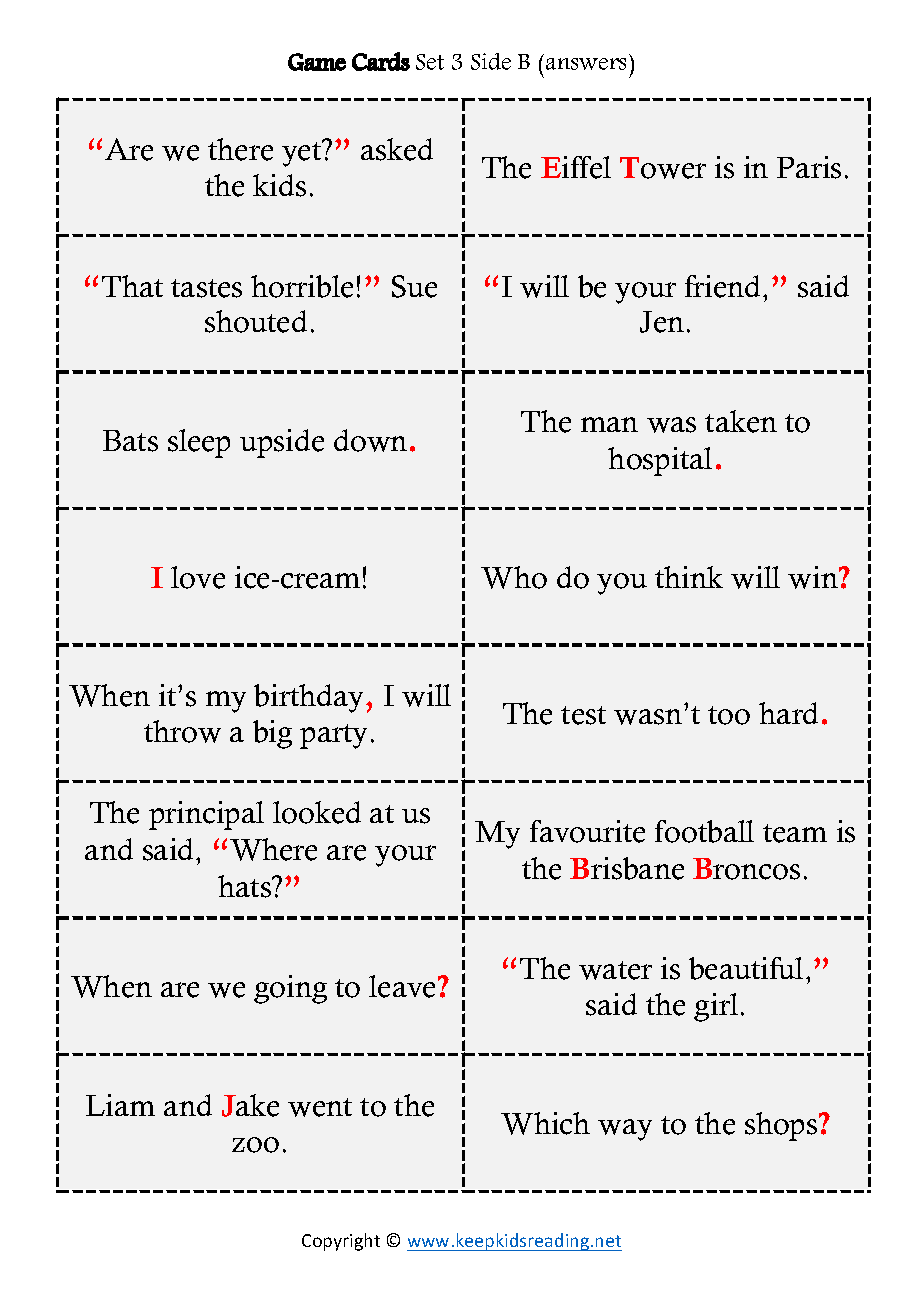 This screenshot has height=1308, width=924. Describe the element at coordinates (255, 1145) in the screenshot. I see `zoo` at that location.
